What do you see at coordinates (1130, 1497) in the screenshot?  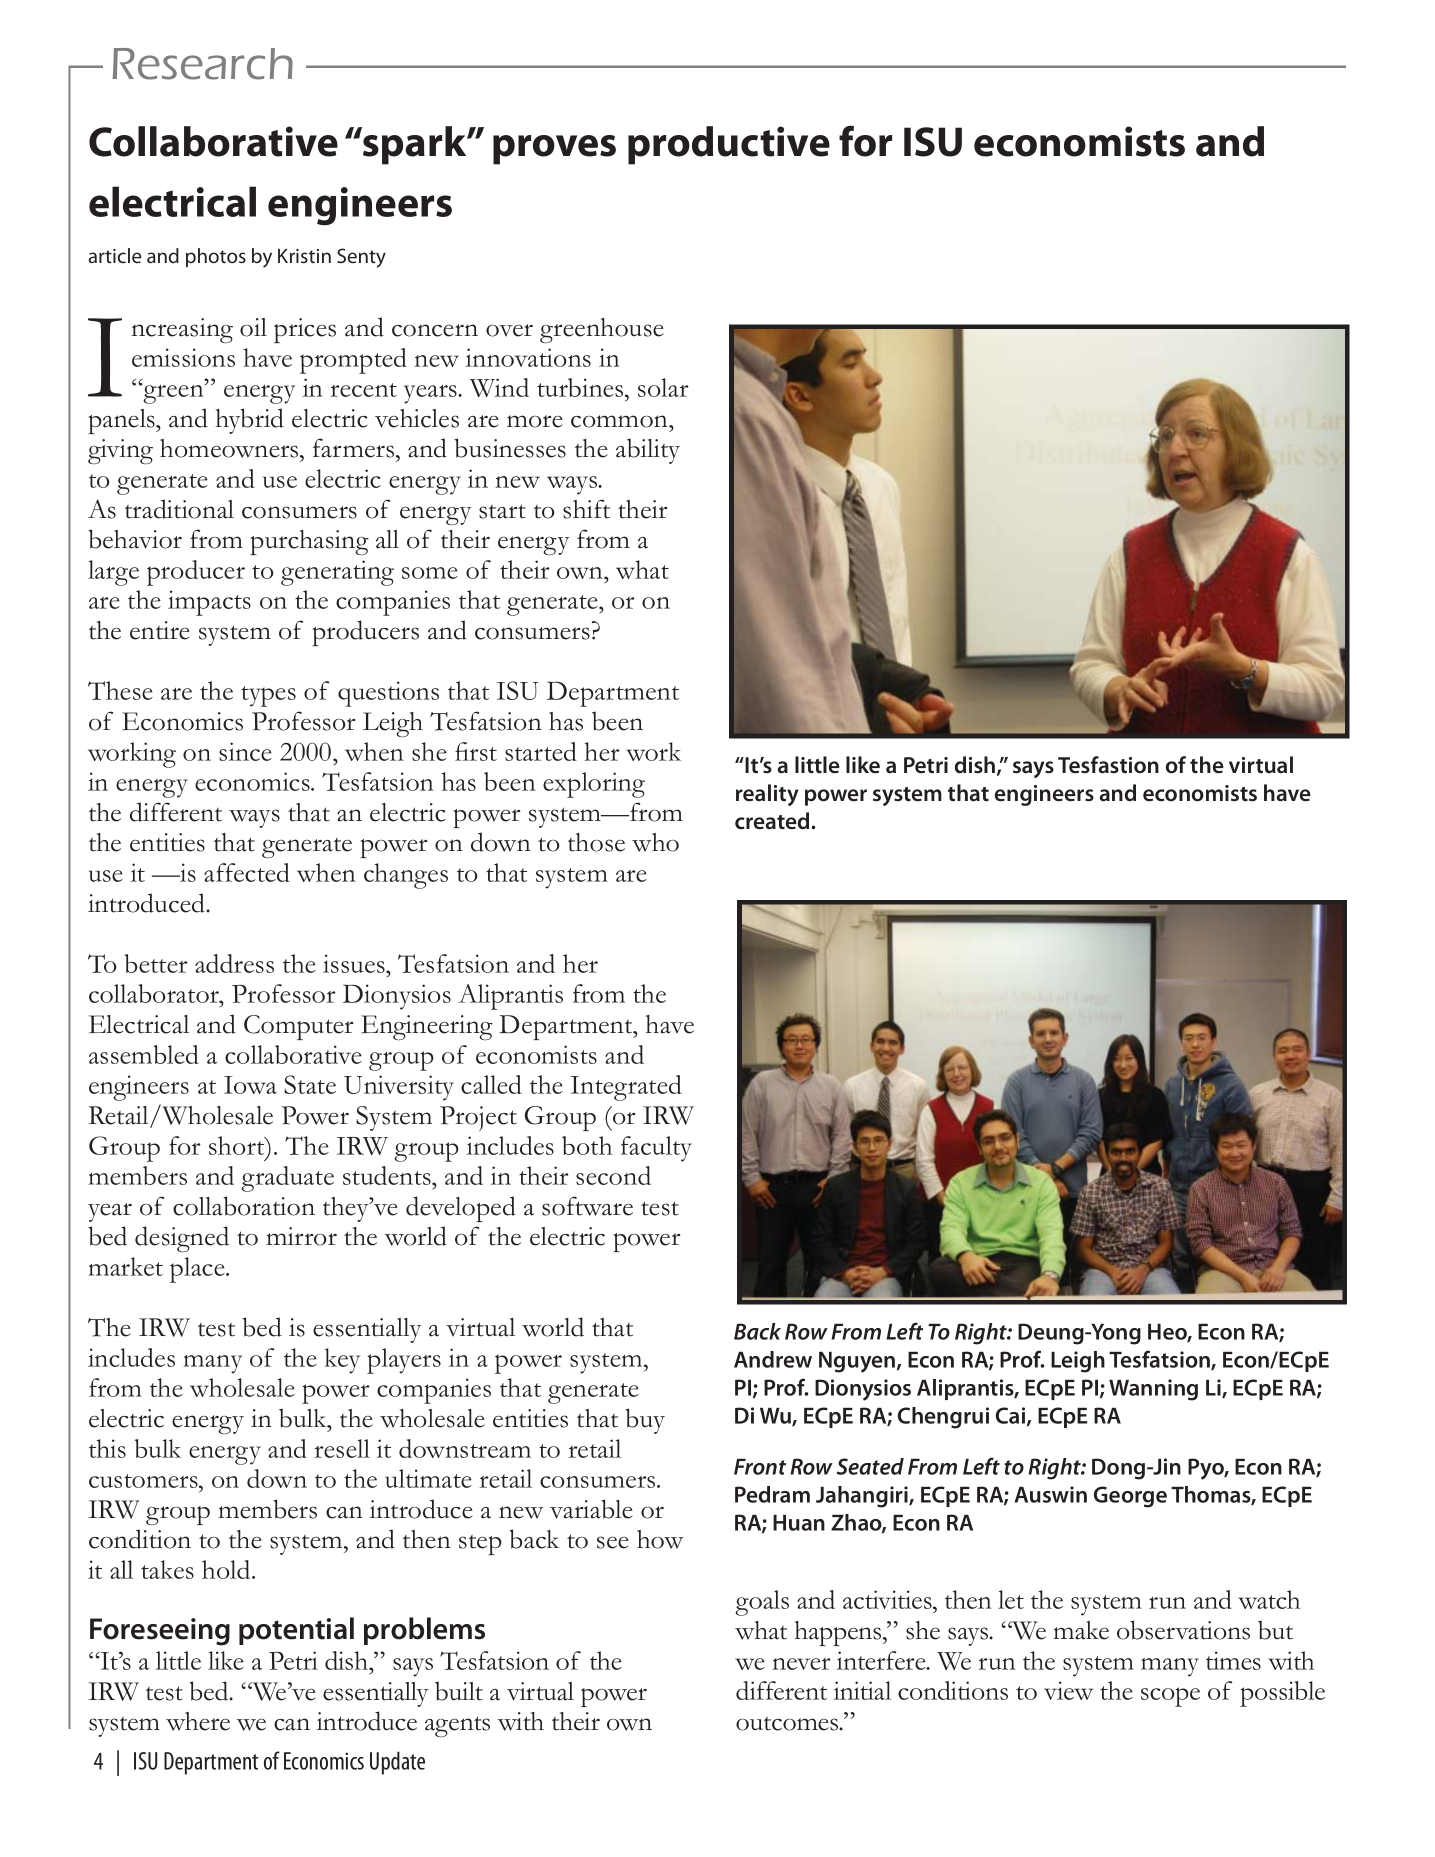 I see `George` at bounding box center [1130, 1497].
